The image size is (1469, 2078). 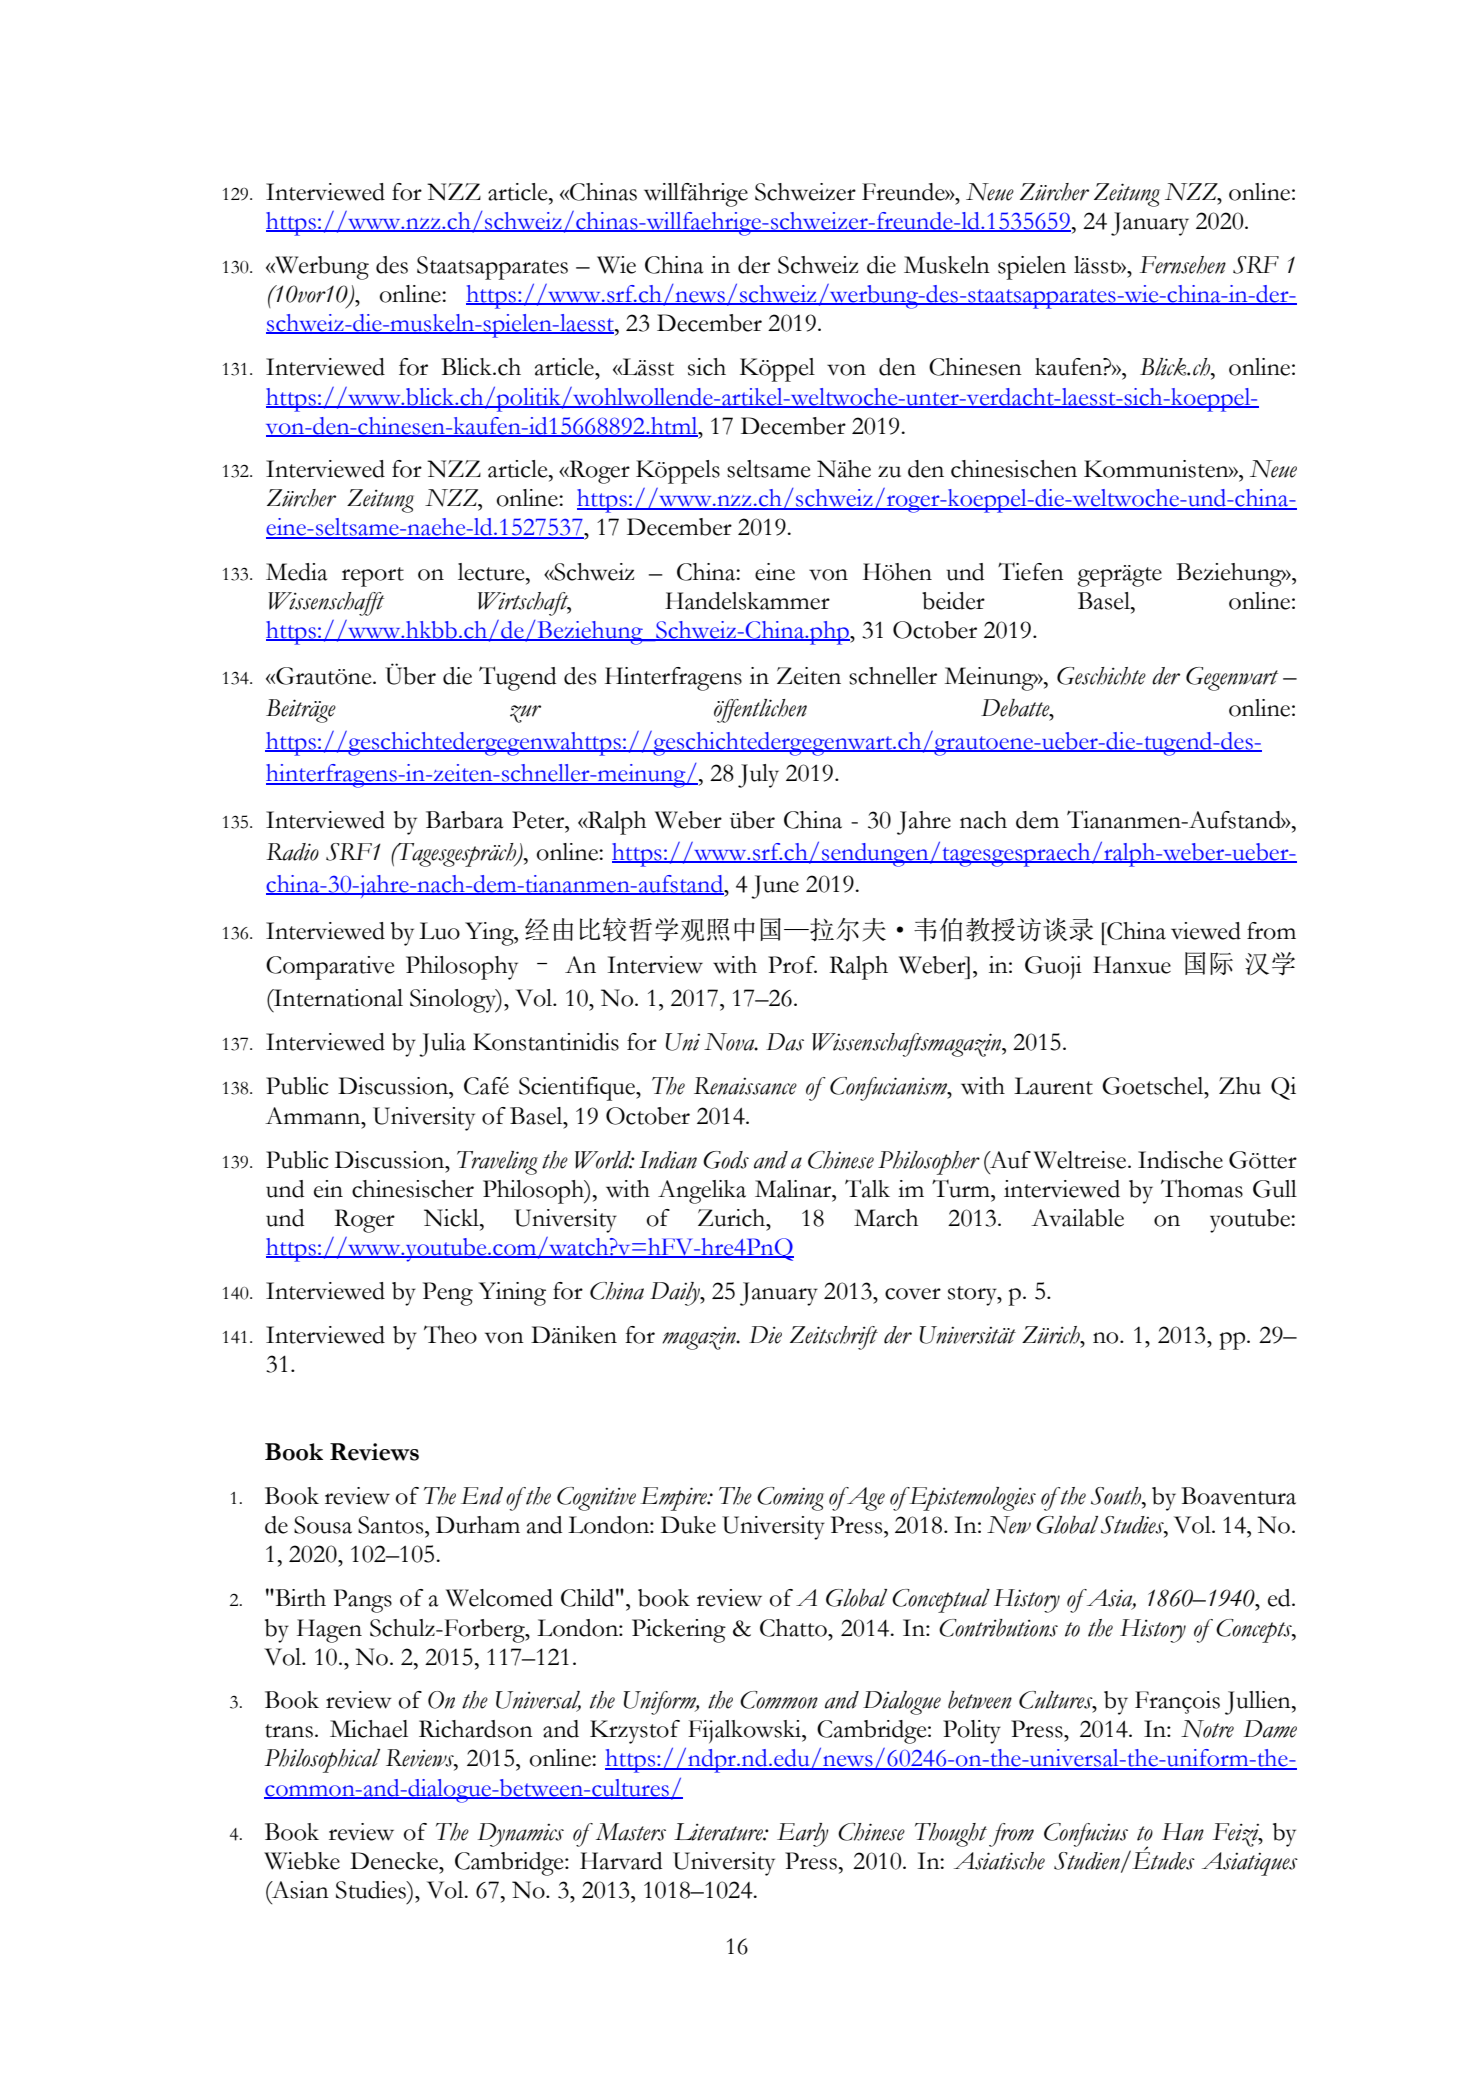 What do you see at coordinates (803, 1835) in the page?
I see `Early` at bounding box center [803, 1835].
